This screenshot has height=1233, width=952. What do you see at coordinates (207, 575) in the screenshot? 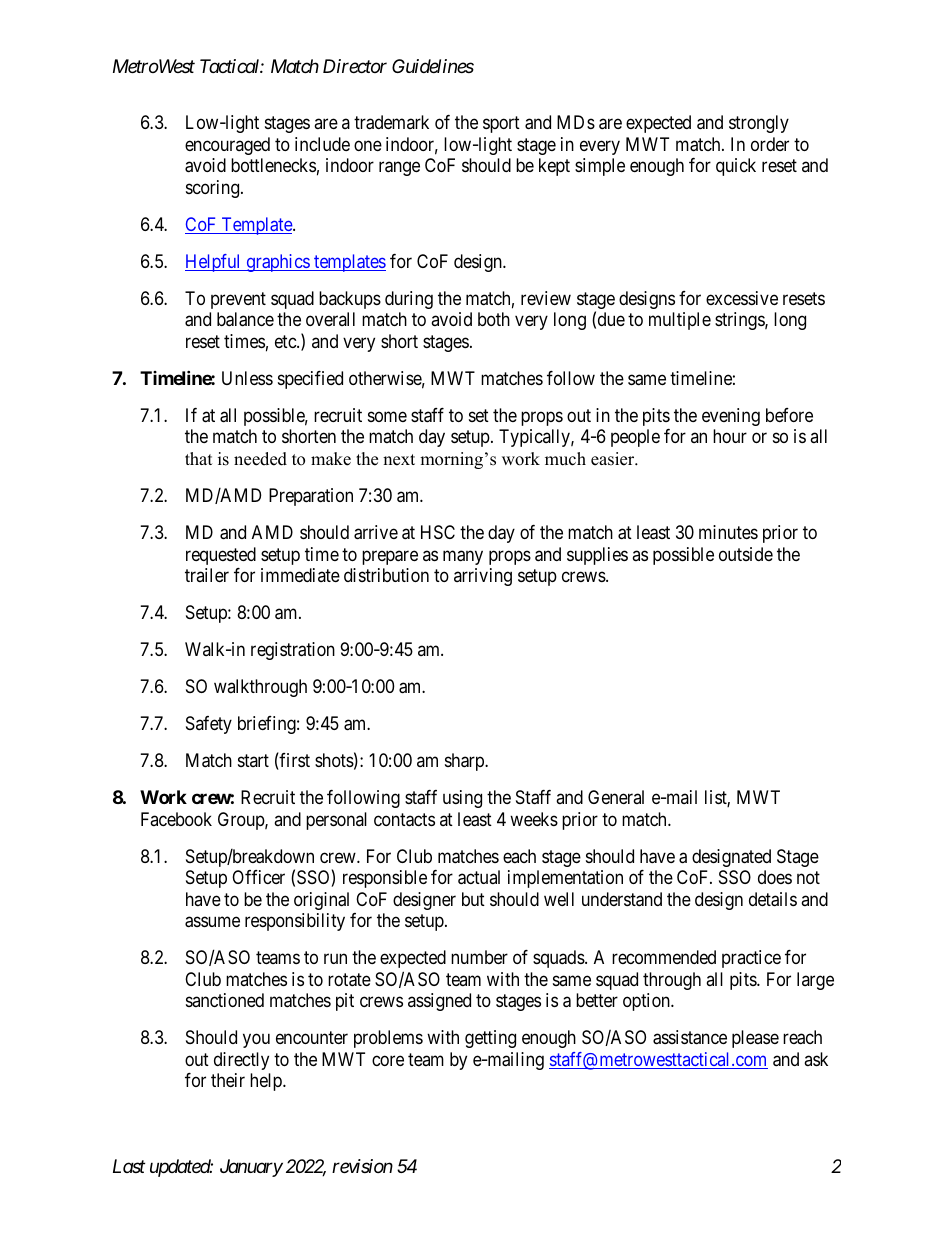
I see `trailer` at bounding box center [207, 575].
